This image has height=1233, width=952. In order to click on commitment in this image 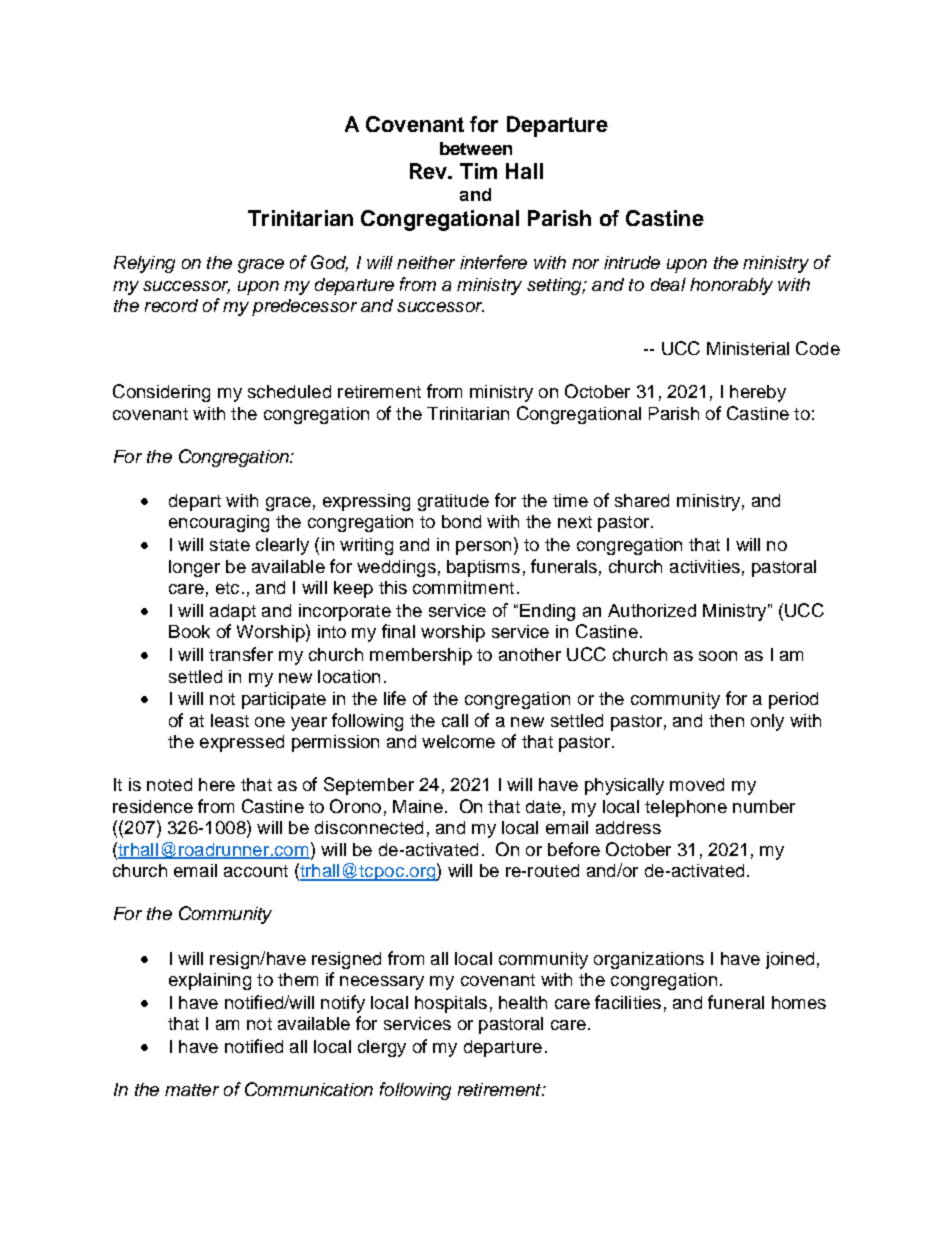, I will do `click(463, 587)`.
